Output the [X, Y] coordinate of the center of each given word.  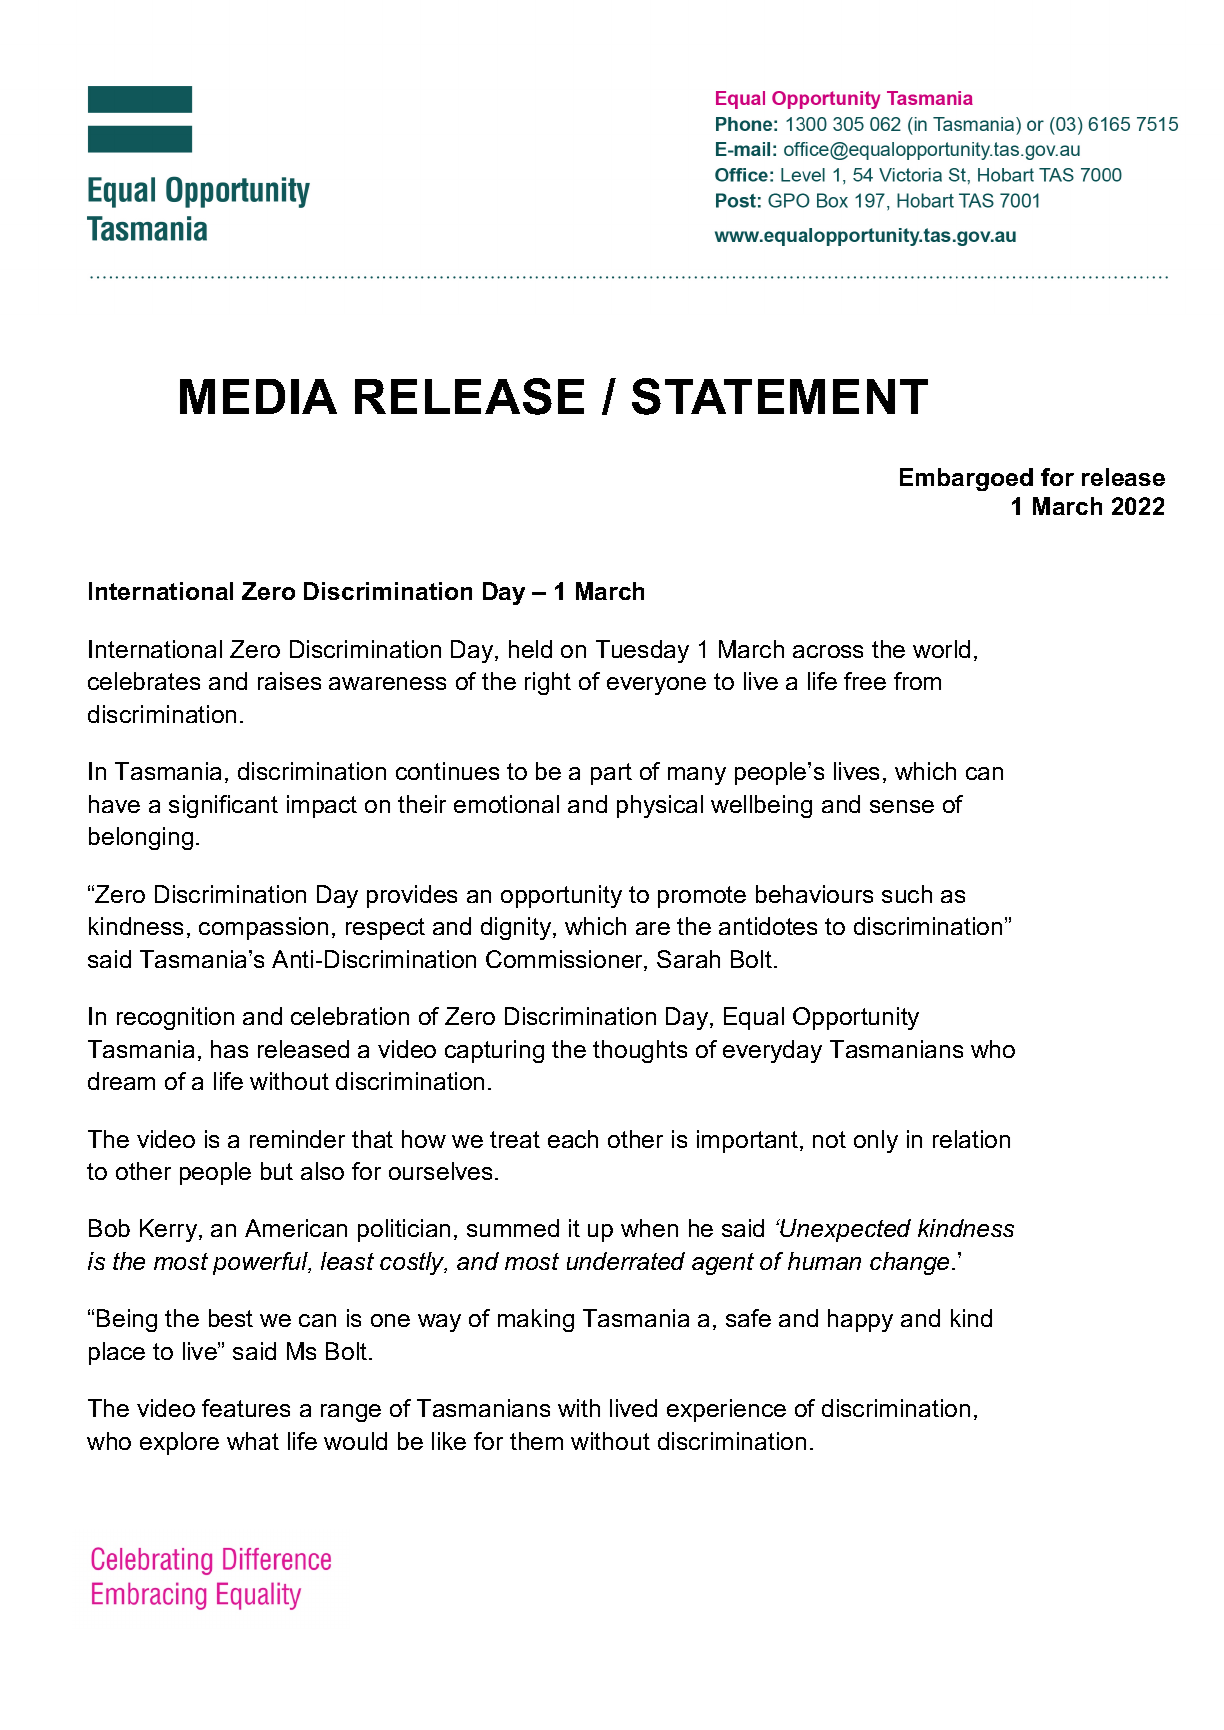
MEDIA [258, 396]
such [907, 894]
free [865, 681]
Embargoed [966, 479]
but [277, 1171]
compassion [263, 928]
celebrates [144, 681]
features [246, 1408]
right [548, 683]
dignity [517, 928]
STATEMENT [780, 396]
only [876, 1141]
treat [515, 1139]
